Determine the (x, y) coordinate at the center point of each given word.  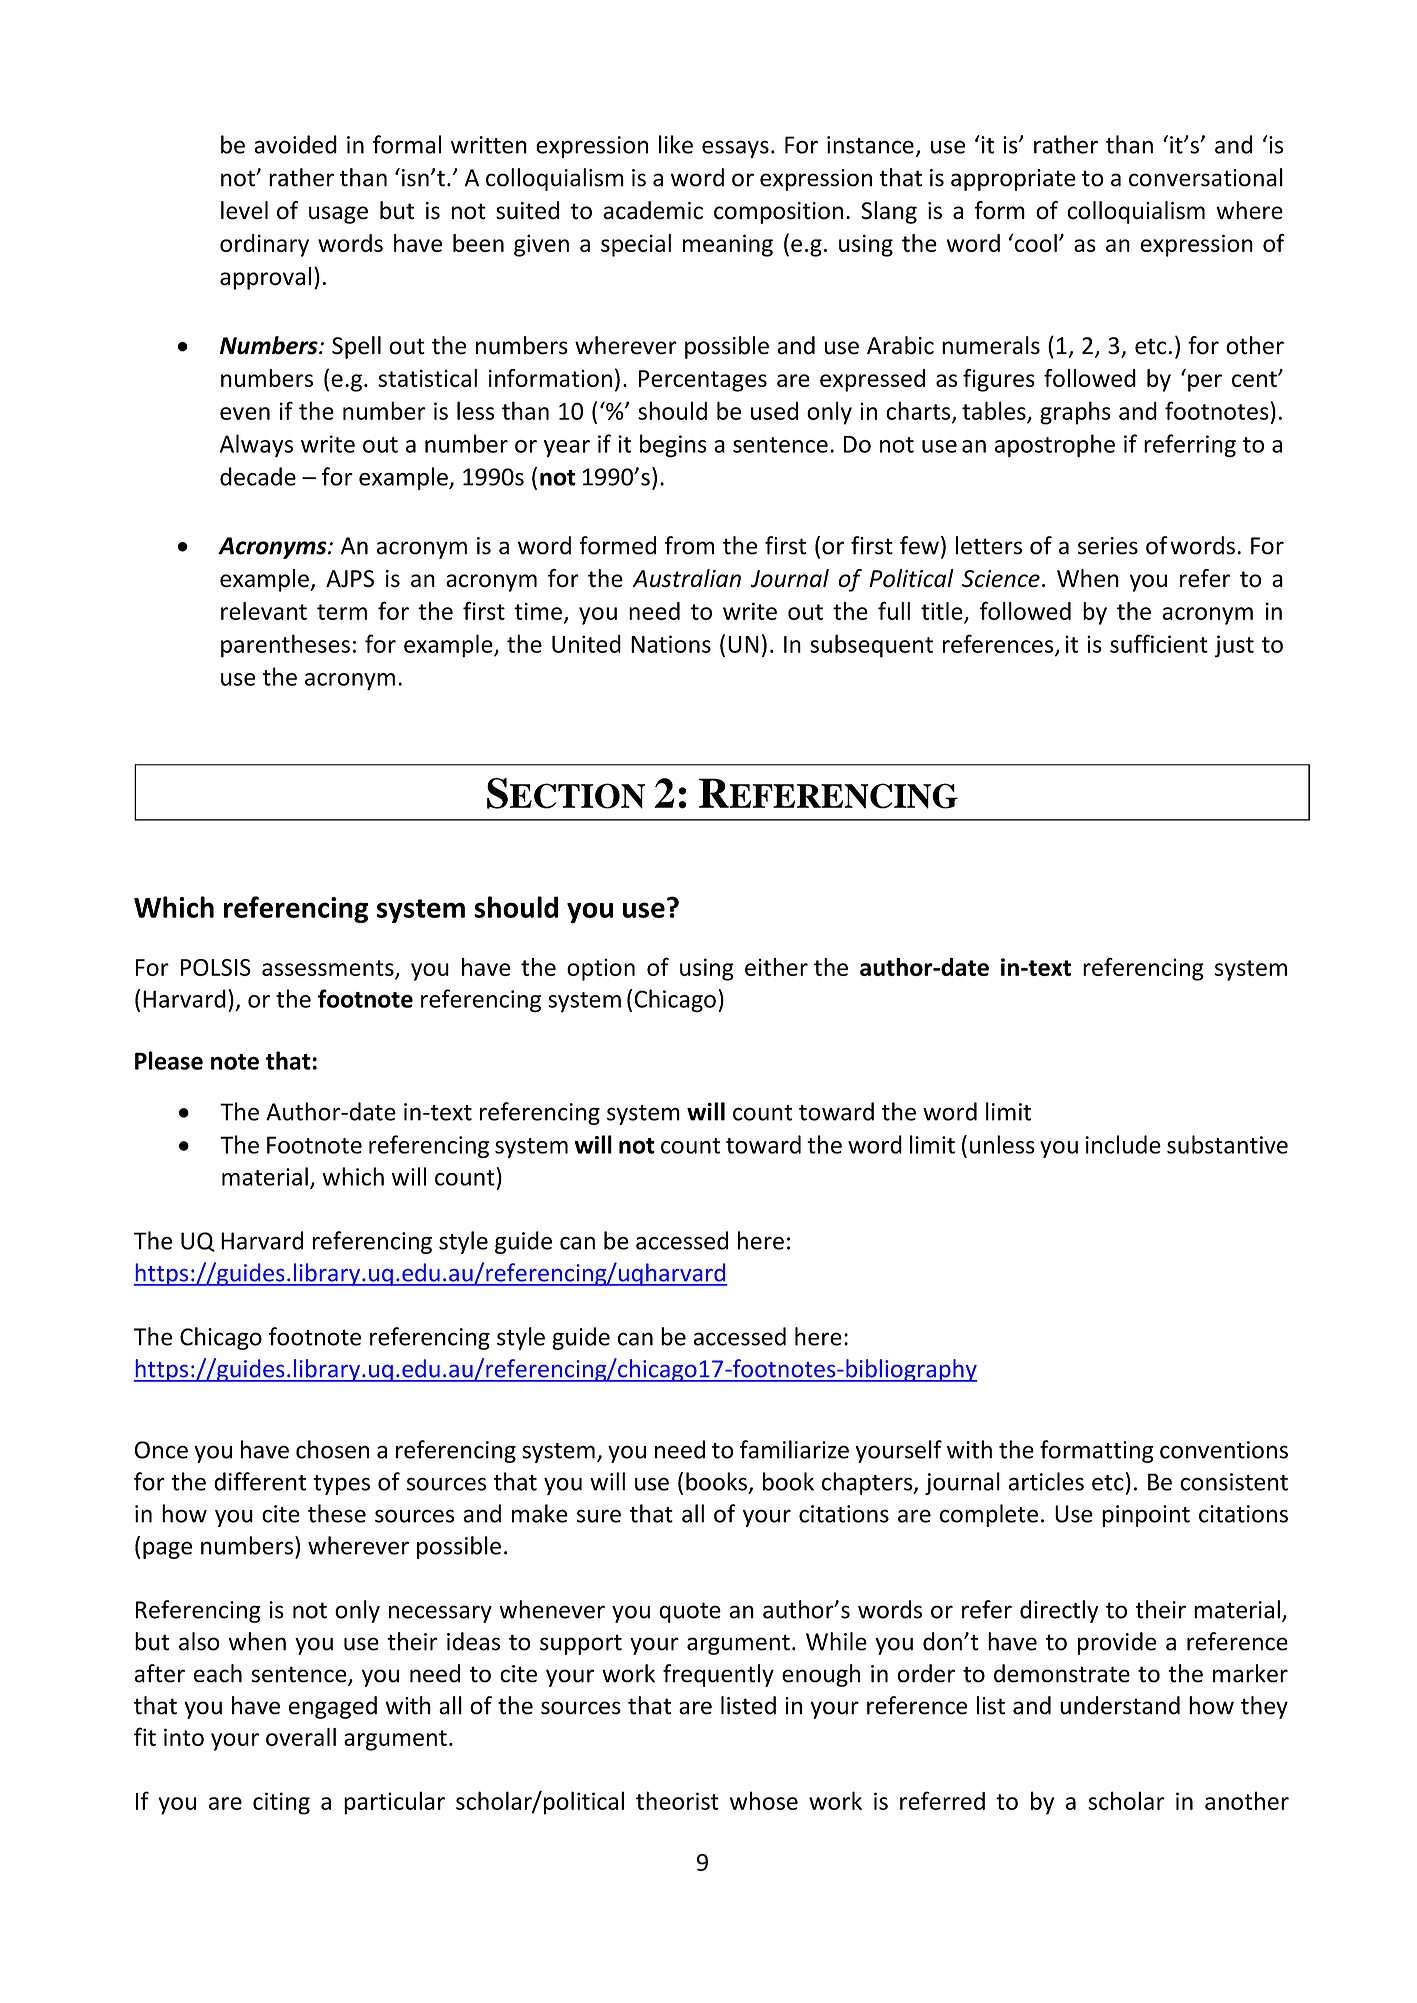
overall (301, 1737)
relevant (264, 611)
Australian (687, 578)
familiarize (794, 1449)
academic (653, 210)
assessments (328, 968)
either (776, 967)
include (1123, 1144)
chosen (332, 1449)
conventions (1224, 1450)
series (1108, 546)
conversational (1206, 177)
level (244, 210)
